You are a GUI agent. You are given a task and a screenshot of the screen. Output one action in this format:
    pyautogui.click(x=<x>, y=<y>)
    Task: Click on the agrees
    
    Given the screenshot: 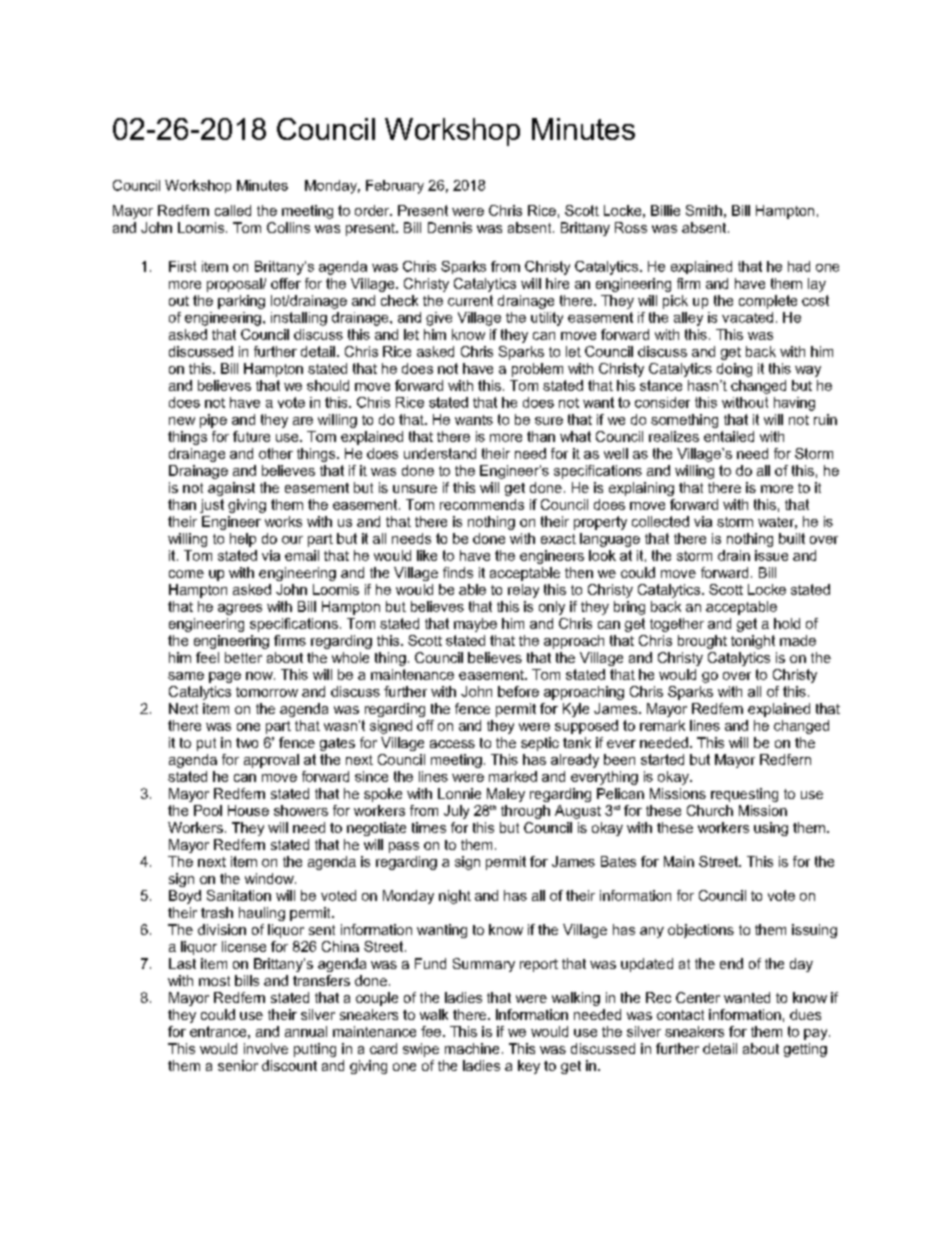 What is the action you would take?
    pyautogui.click(x=240, y=609)
